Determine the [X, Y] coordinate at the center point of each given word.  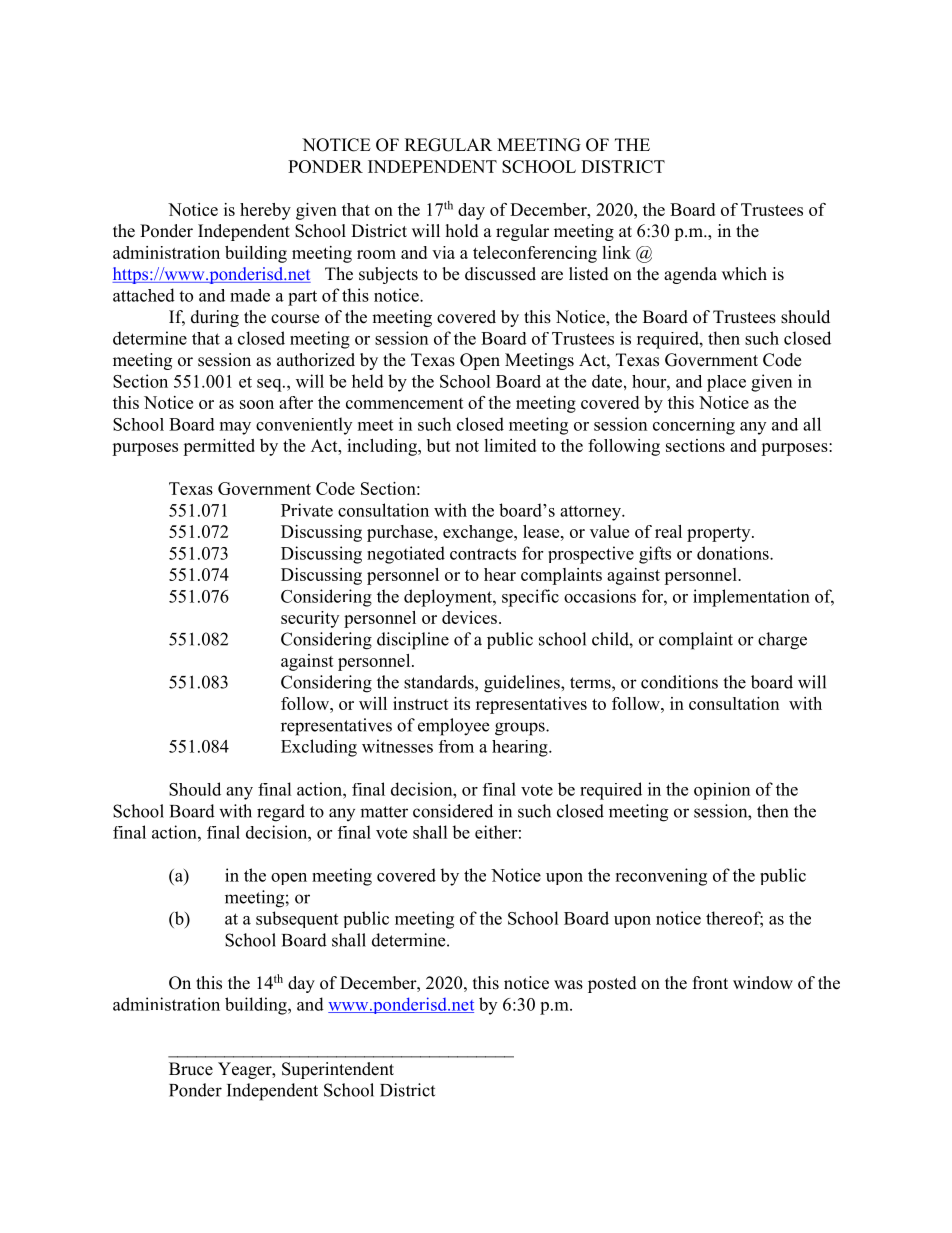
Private [307, 510]
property [720, 534]
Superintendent [338, 1070]
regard [281, 813]
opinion [722, 791]
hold [462, 231]
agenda [690, 275]
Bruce [191, 1069]
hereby [265, 211]
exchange [479, 533]
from [456, 746]
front [710, 983]
